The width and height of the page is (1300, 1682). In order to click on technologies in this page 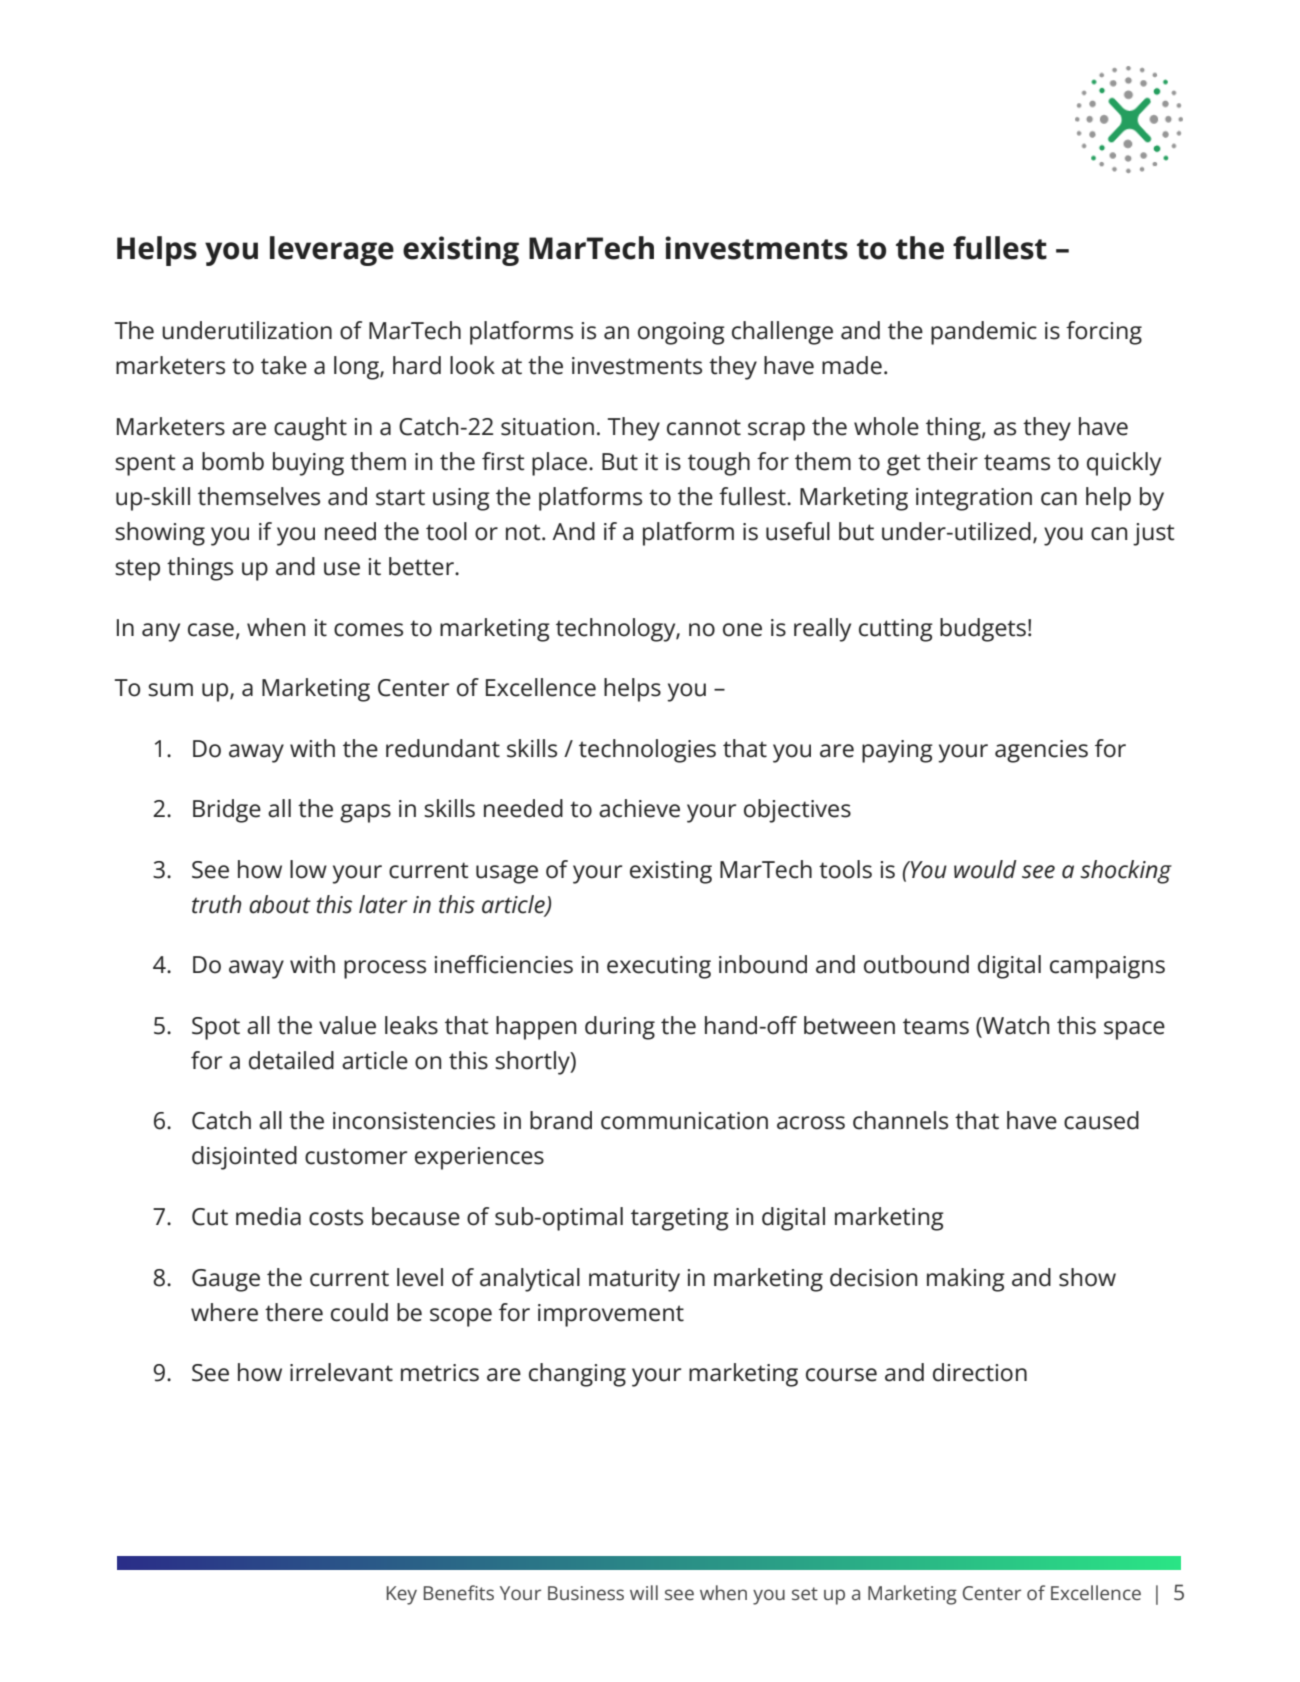, I will do `click(647, 751)`.
